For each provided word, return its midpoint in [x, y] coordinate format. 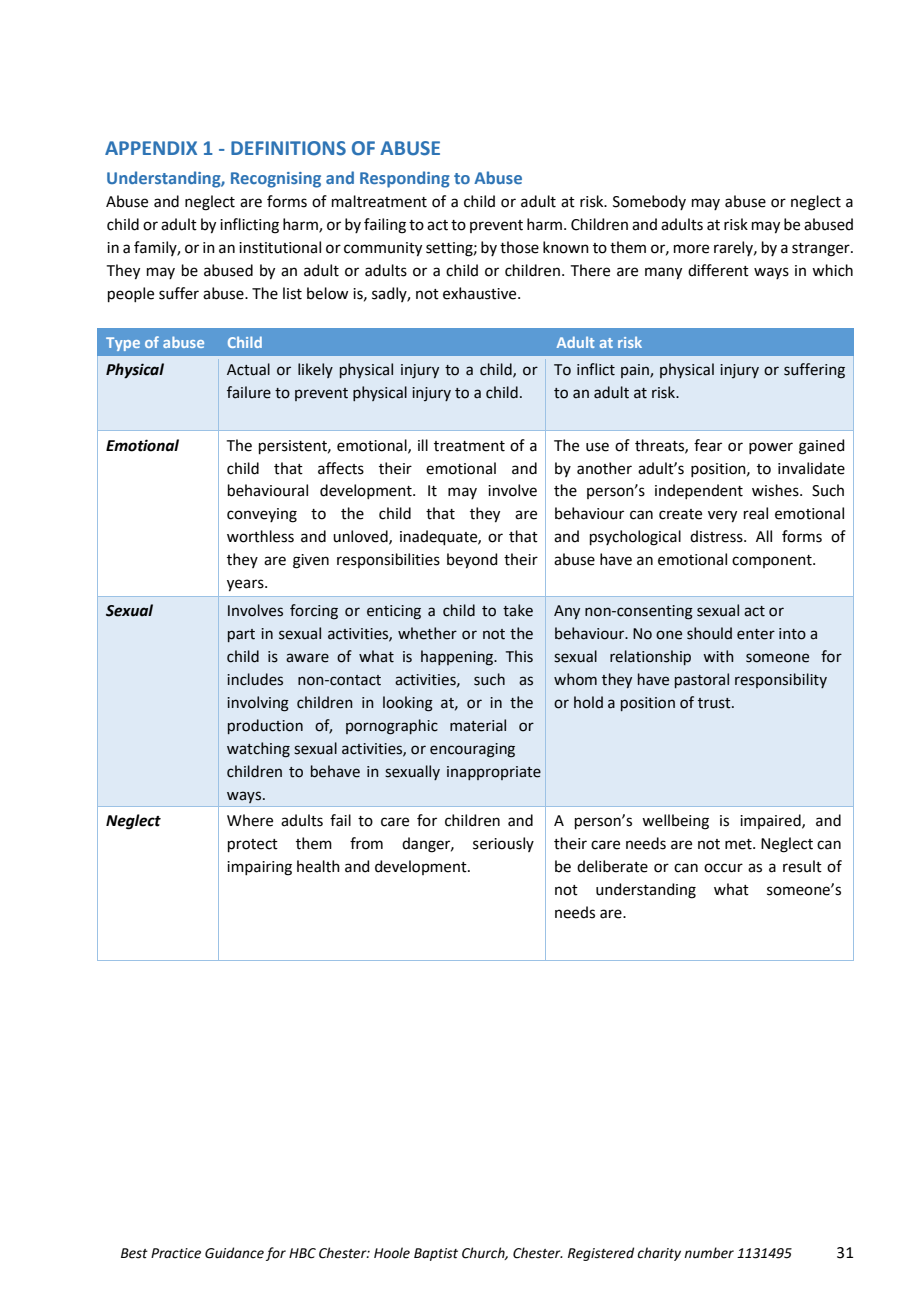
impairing [259, 868]
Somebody [649, 202]
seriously [503, 844]
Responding [405, 179]
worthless [260, 536]
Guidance [234, 1253]
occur [723, 868]
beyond [472, 561]
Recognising [276, 180]
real [756, 513]
